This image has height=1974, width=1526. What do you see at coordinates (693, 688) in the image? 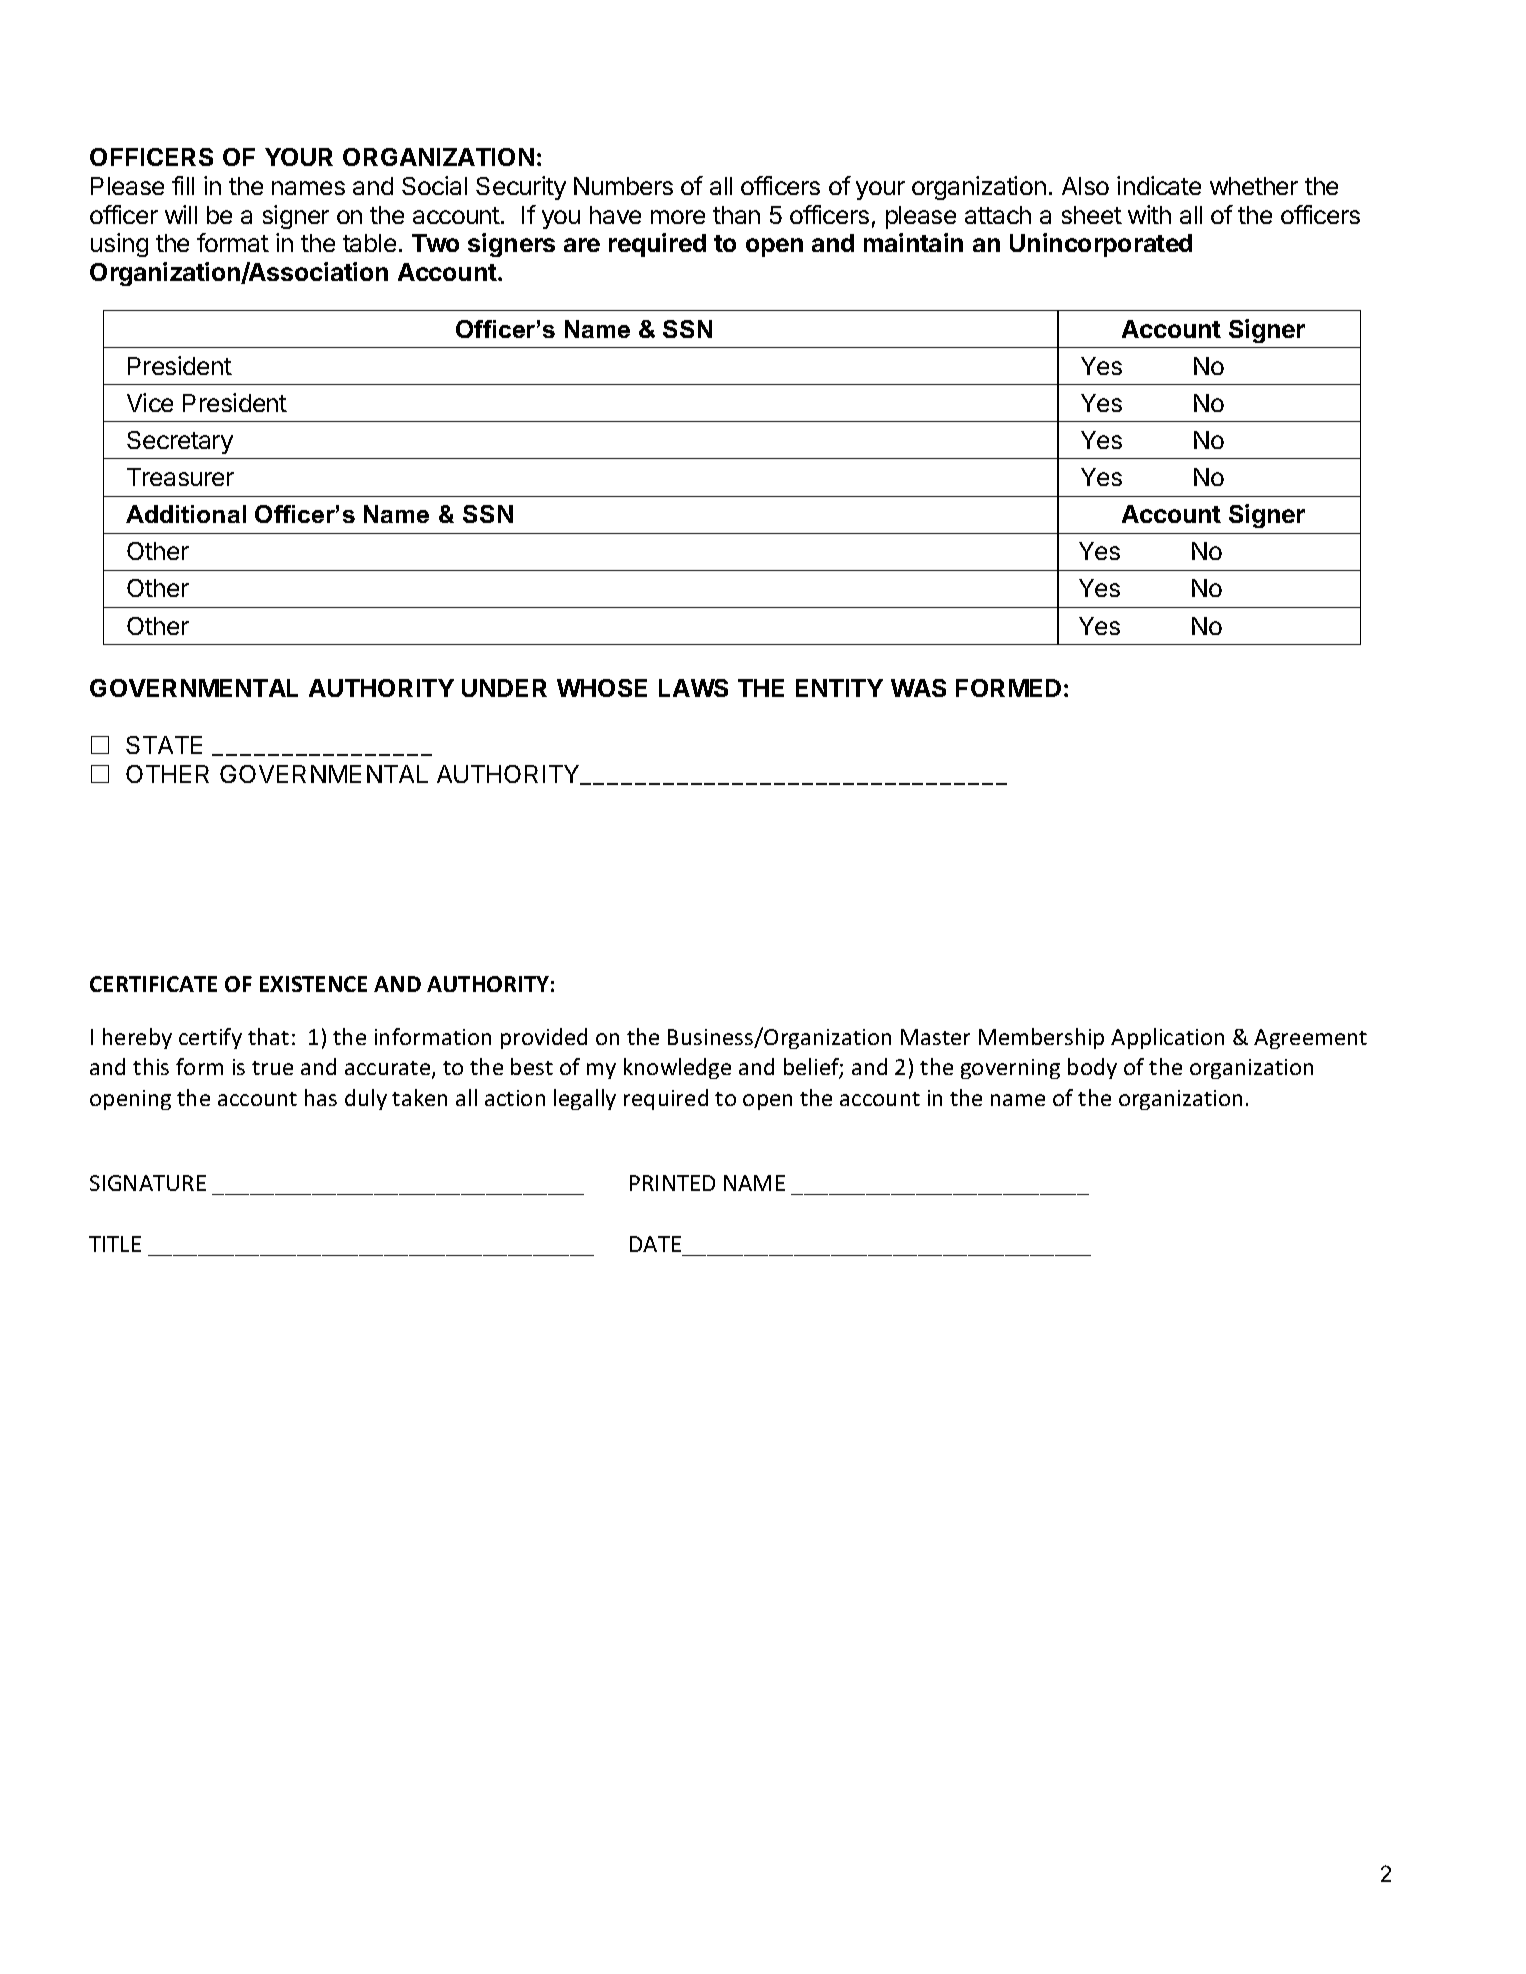
I see `LAWS` at bounding box center [693, 688].
